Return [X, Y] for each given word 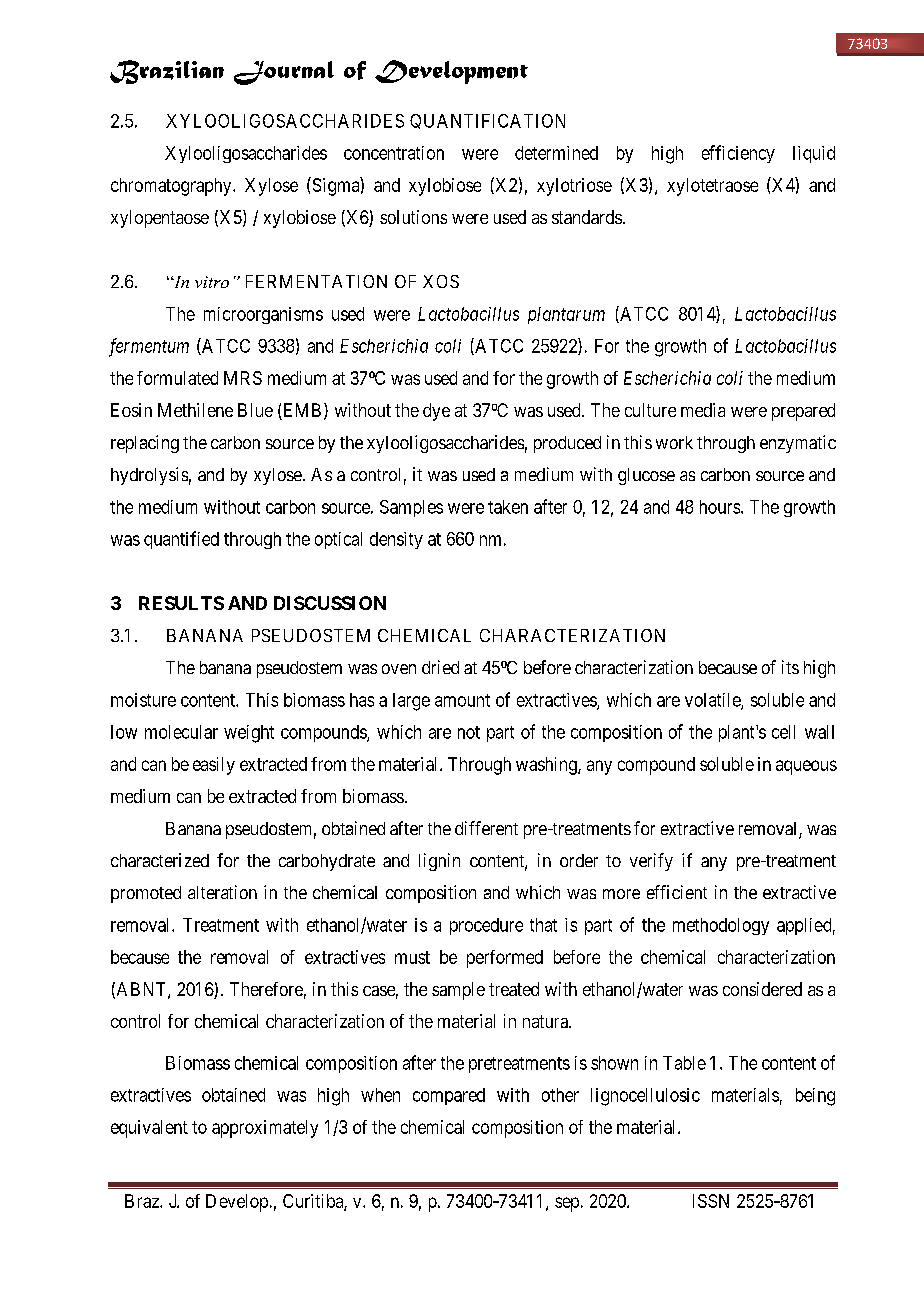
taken [508, 507]
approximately [265, 1129]
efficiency [738, 154]
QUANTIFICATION [487, 121]
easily [214, 766]
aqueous [806, 767]
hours [720, 507]
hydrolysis [149, 476]
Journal [284, 73]
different [486, 828]
